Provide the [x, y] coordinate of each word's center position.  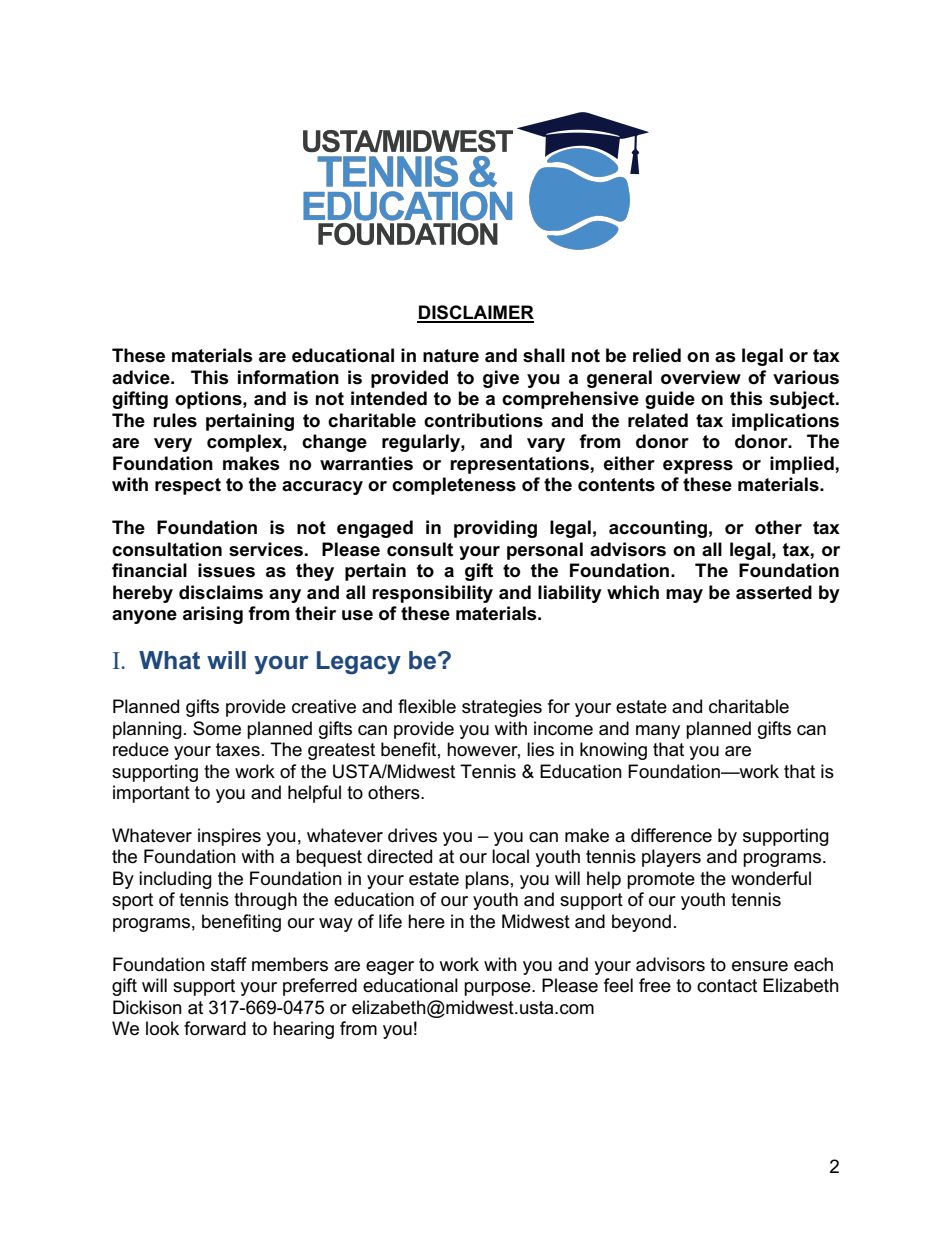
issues [226, 570]
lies [540, 749]
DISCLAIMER [475, 313]
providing [495, 529]
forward [215, 1028]
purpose [498, 989]
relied [657, 355]
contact [727, 986]
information [288, 377]
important [151, 794]
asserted [774, 592]
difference [671, 835]
